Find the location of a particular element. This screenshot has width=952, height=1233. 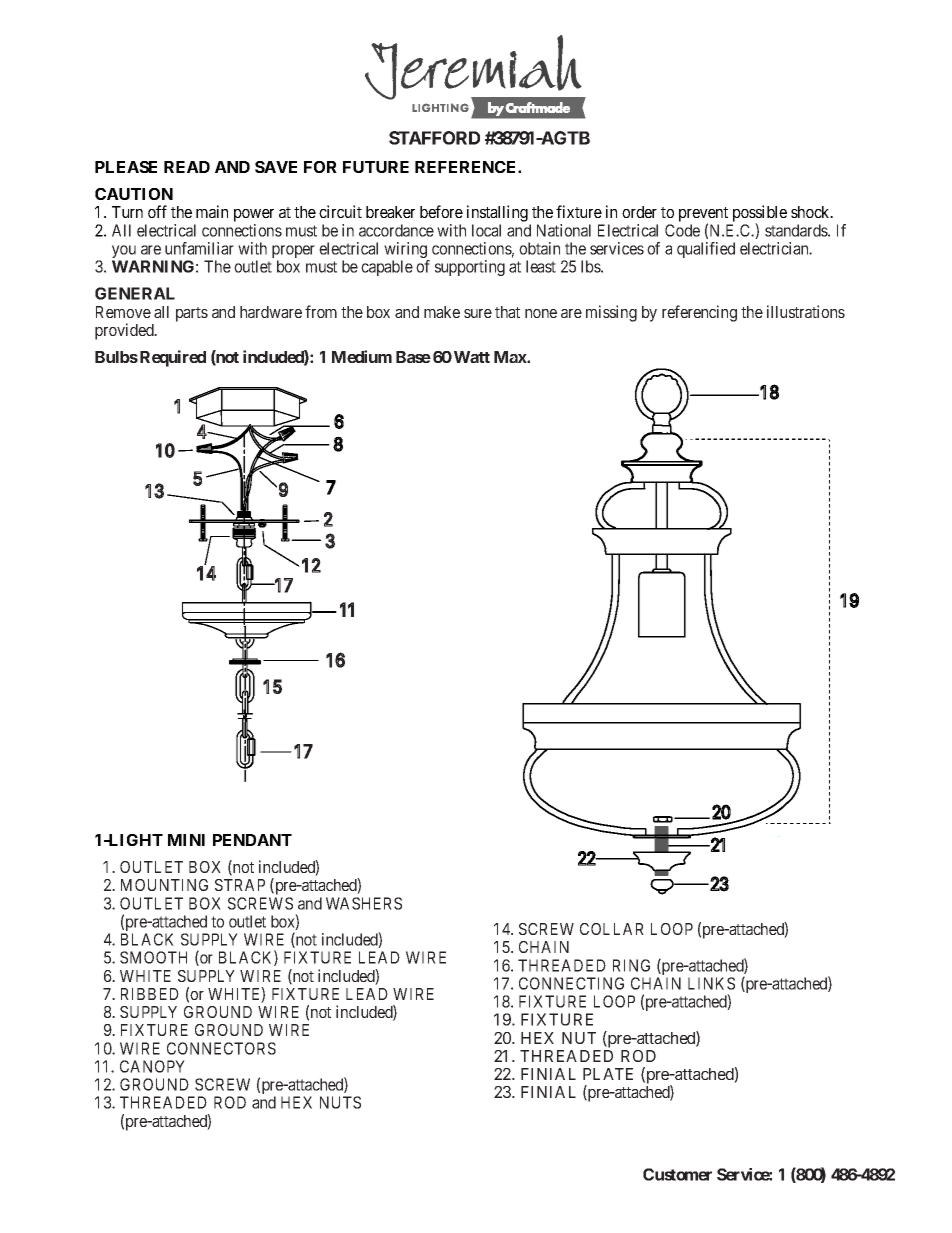

Required is located at coordinates (173, 358).
